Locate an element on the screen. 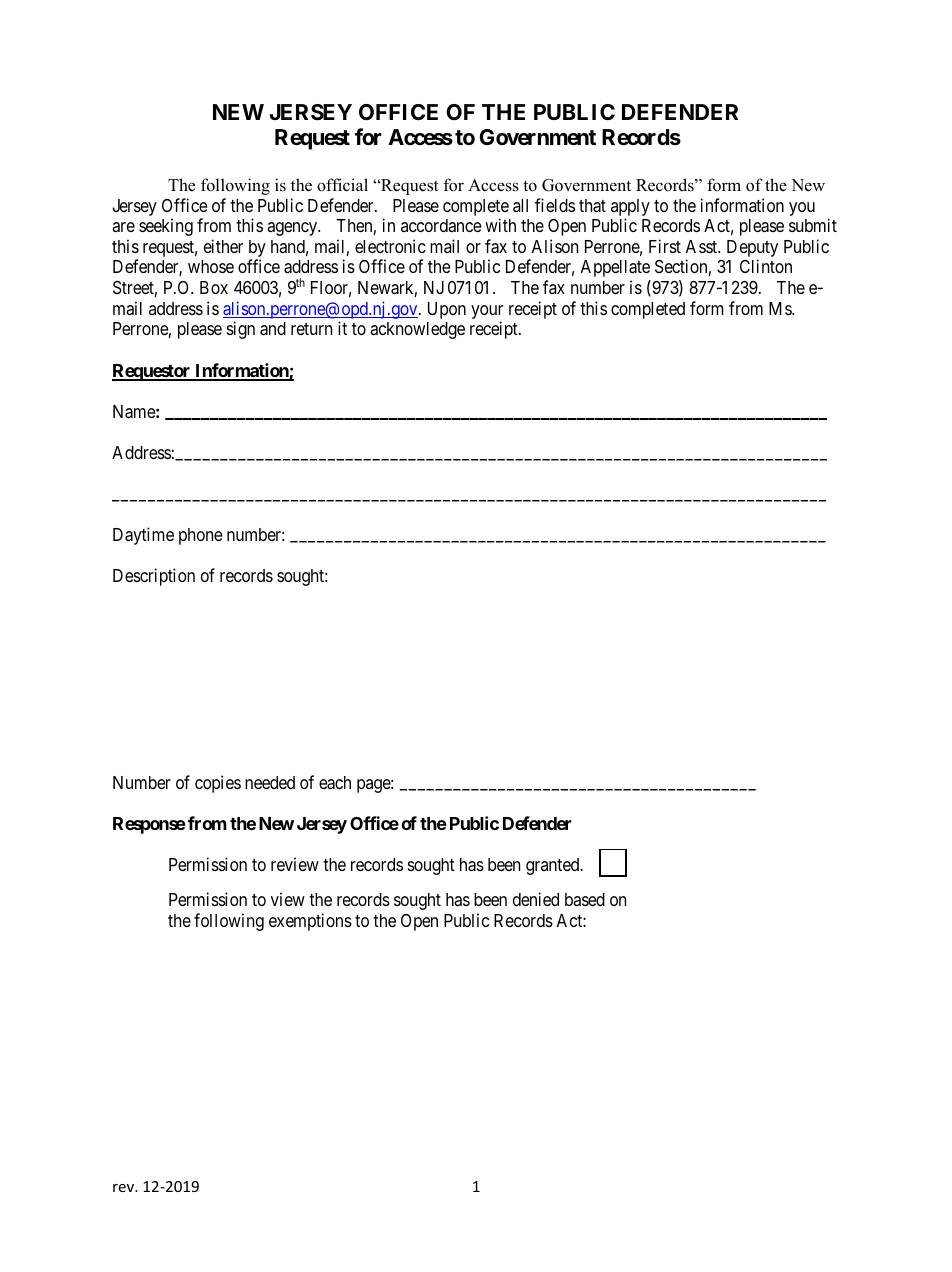  accordance is located at coordinates (441, 225).
